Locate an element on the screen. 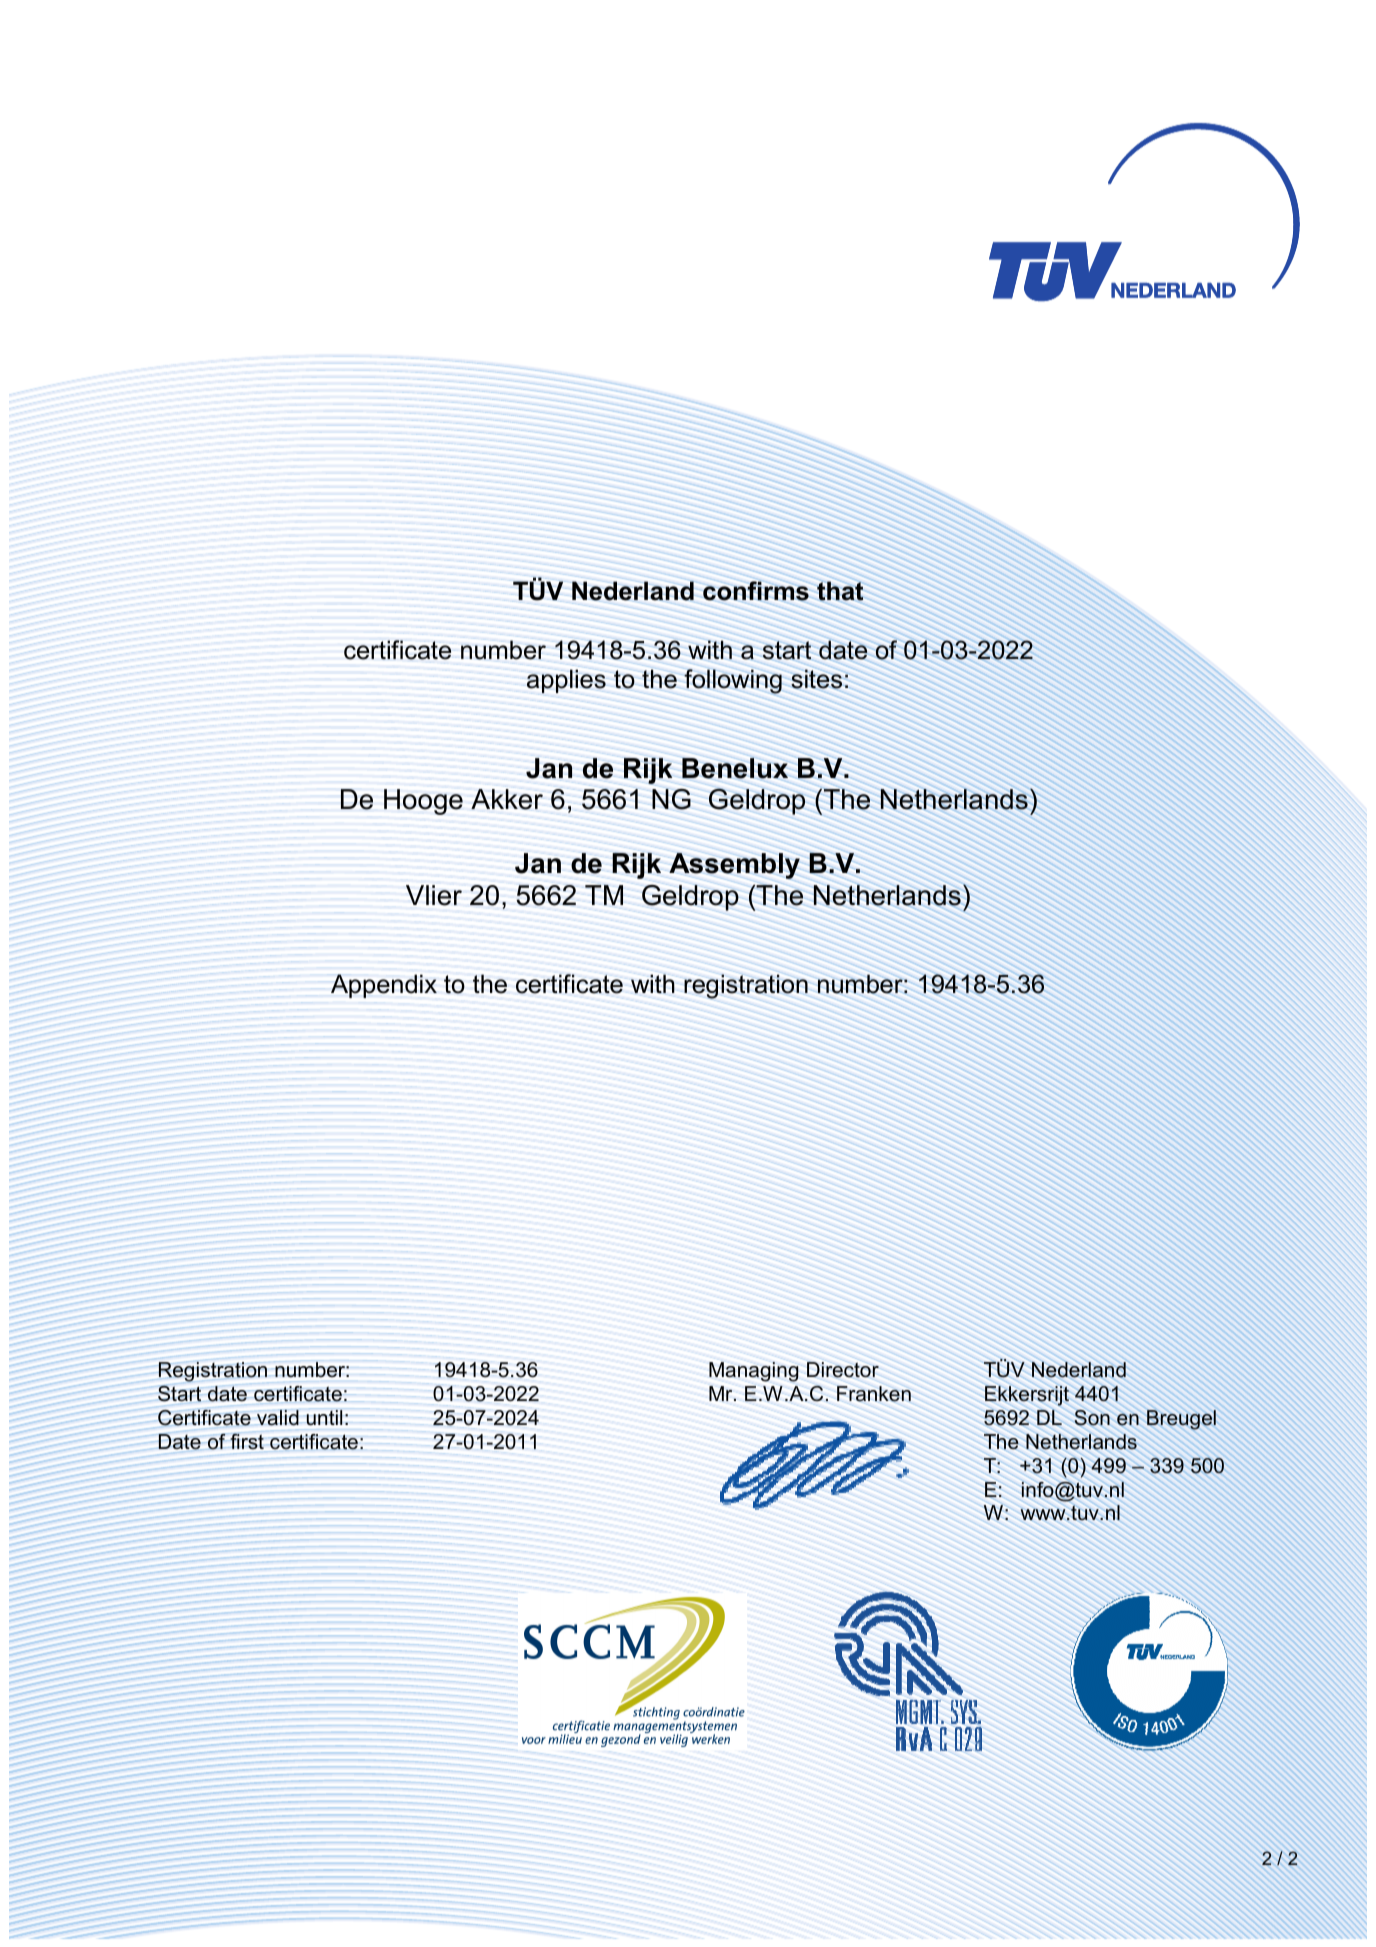 The width and height of the screenshot is (1376, 1947). sites is located at coordinates (816, 679).
